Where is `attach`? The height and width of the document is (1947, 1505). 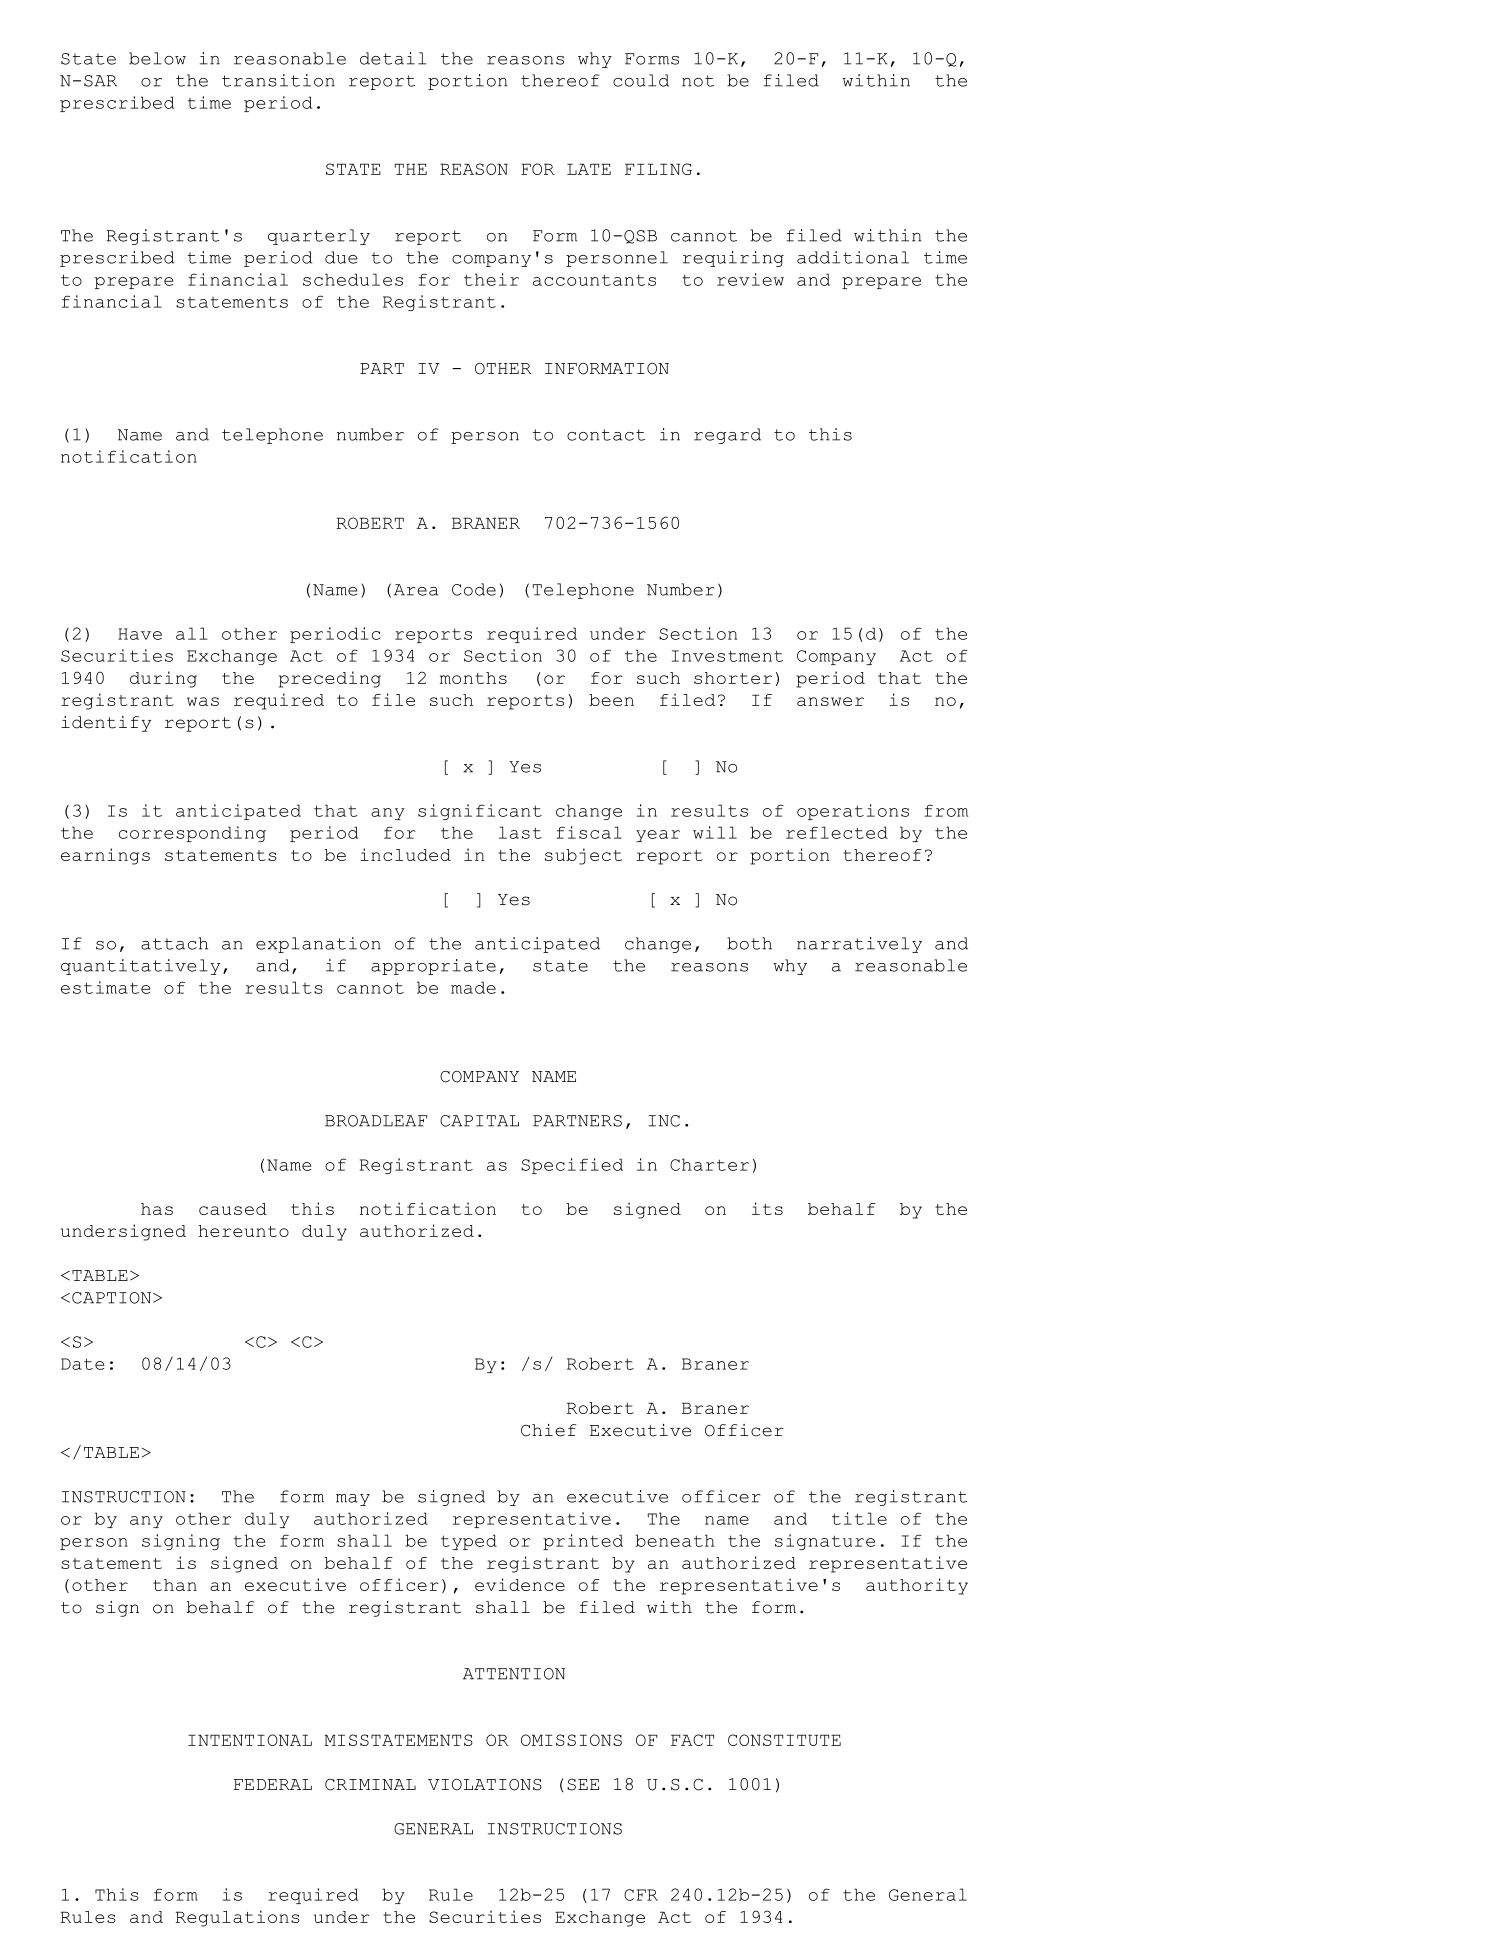 attach is located at coordinates (174, 943).
